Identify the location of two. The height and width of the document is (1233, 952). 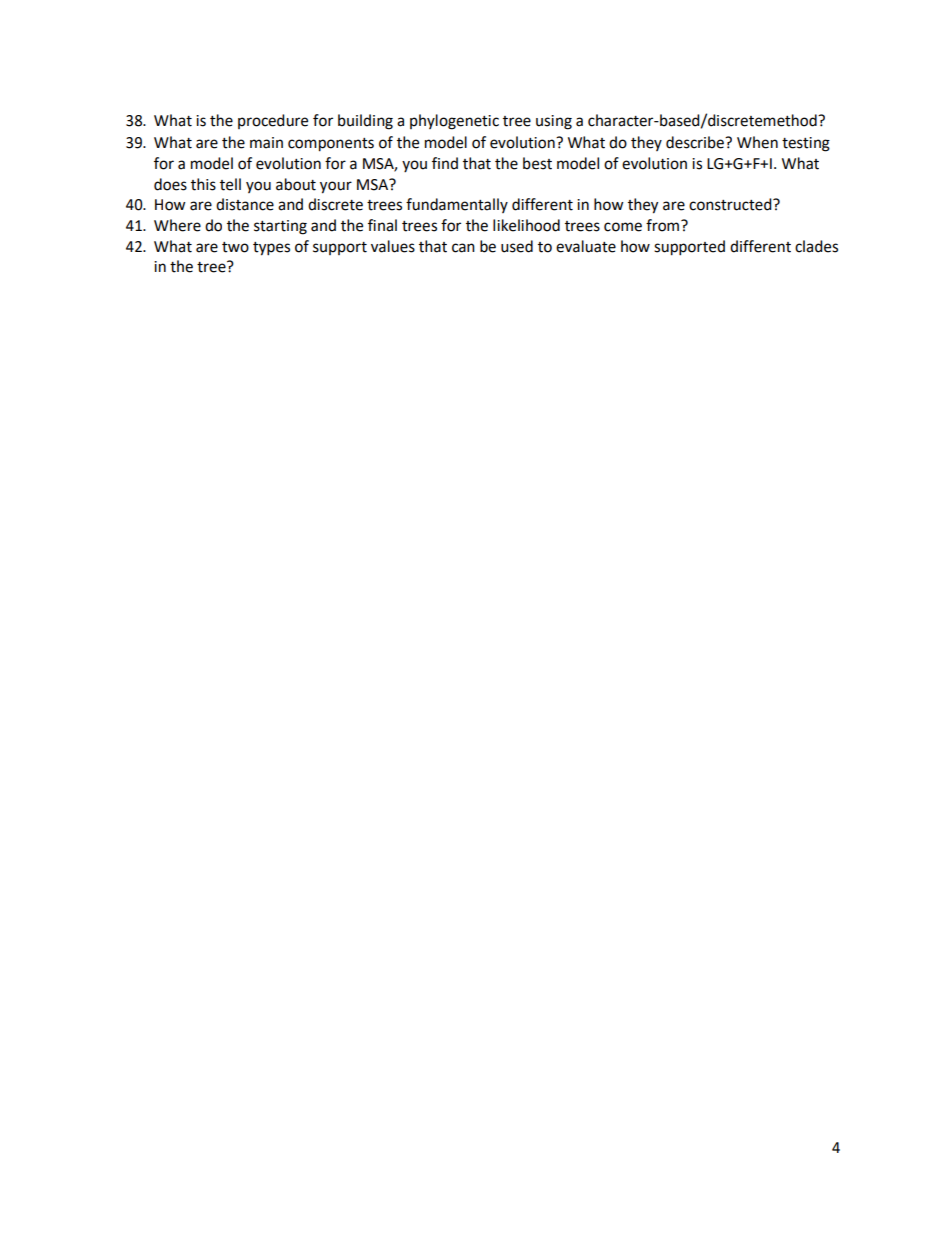
(235, 247).
